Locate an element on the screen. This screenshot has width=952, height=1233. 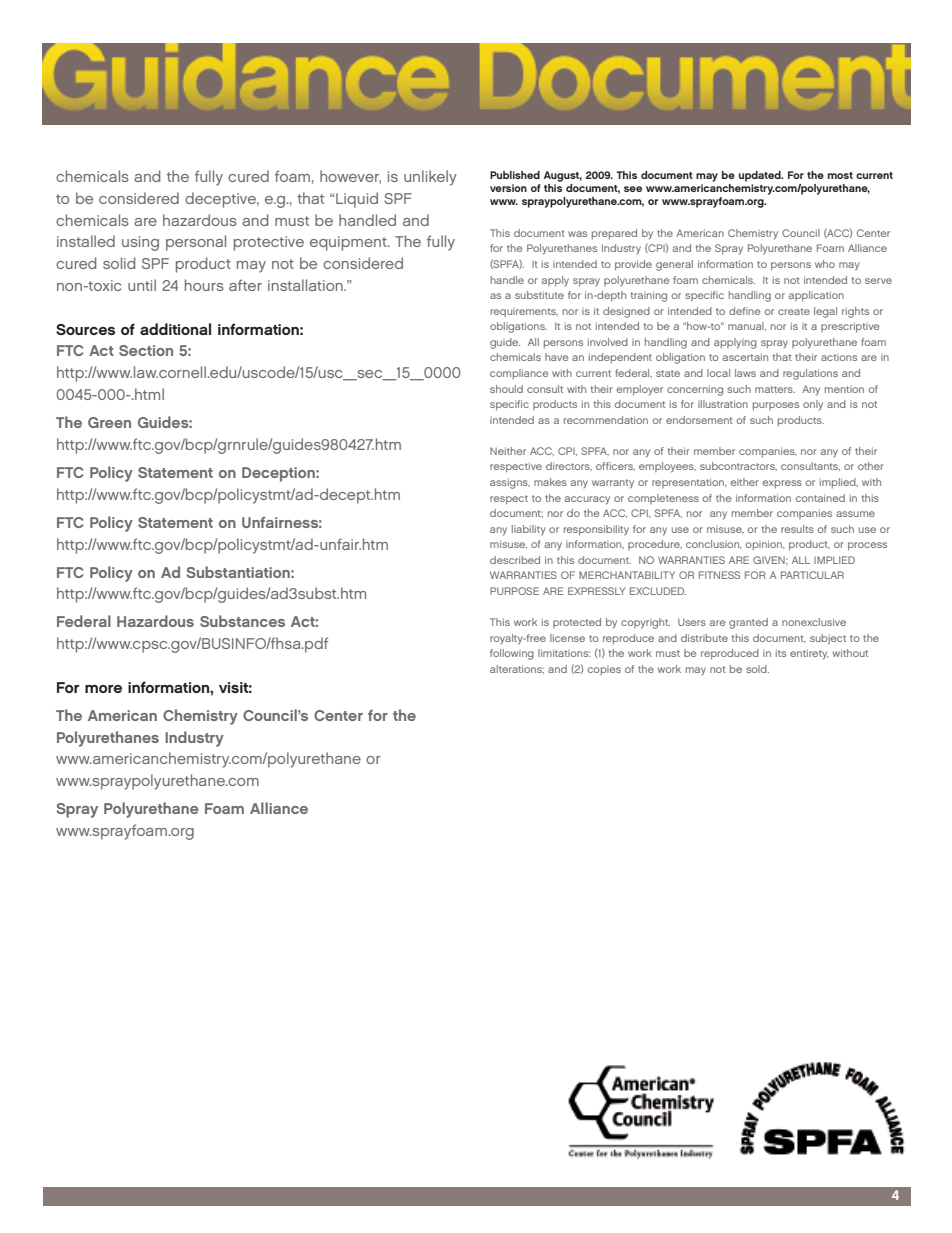
using is located at coordinates (140, 243).
